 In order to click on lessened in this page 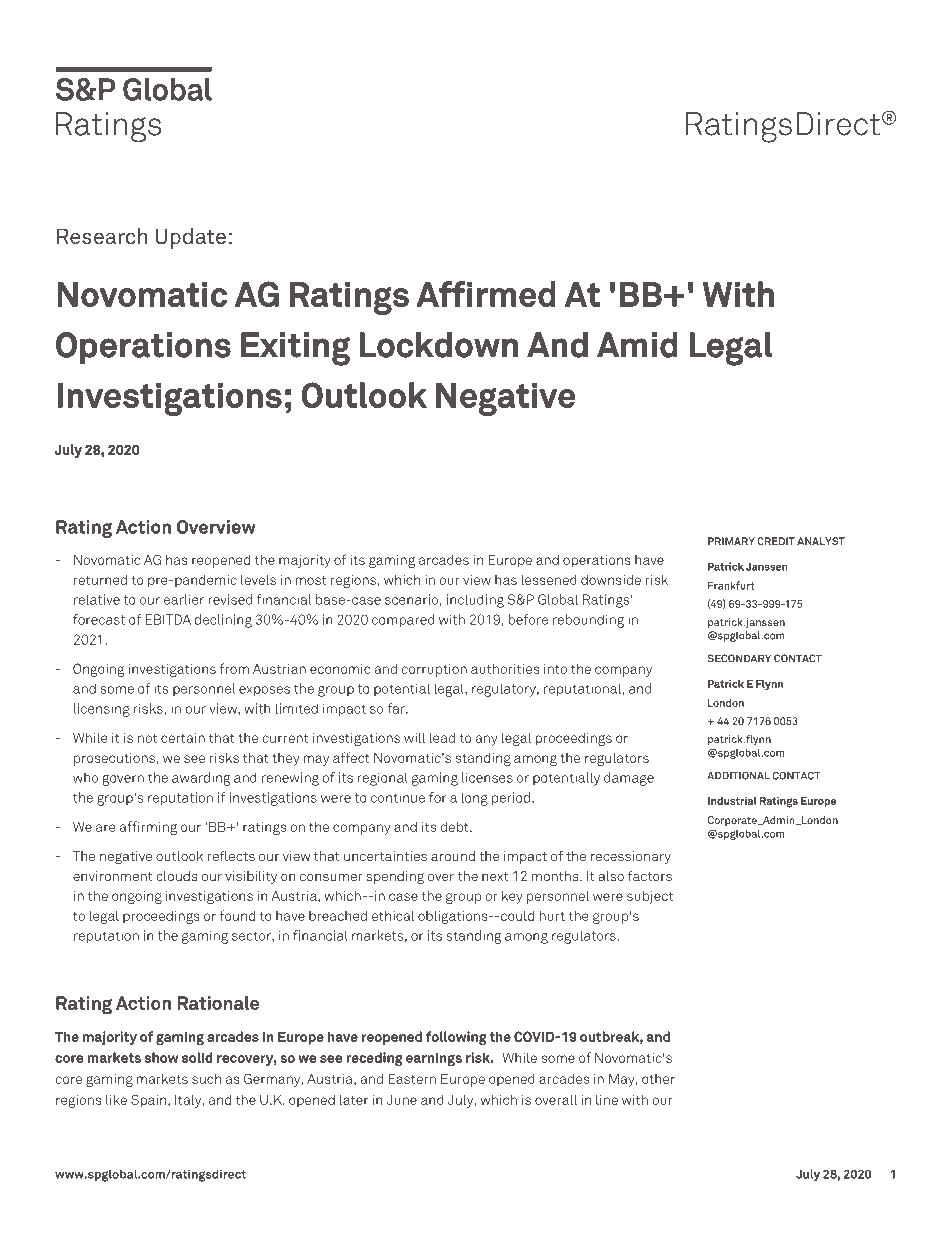, I will do `click(549, 579)`.
